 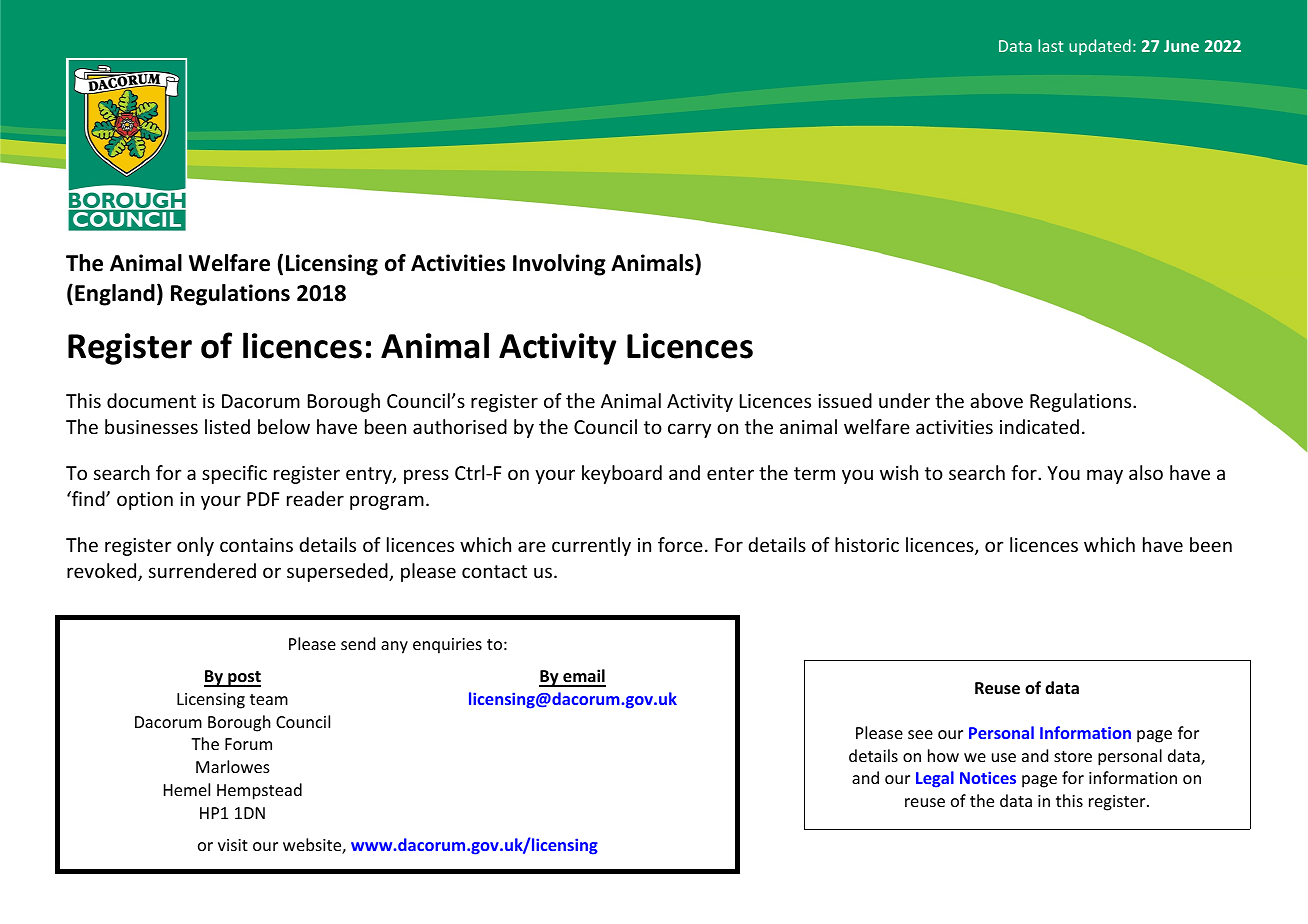 I want to click on carry, so click(x=689, y=430).
